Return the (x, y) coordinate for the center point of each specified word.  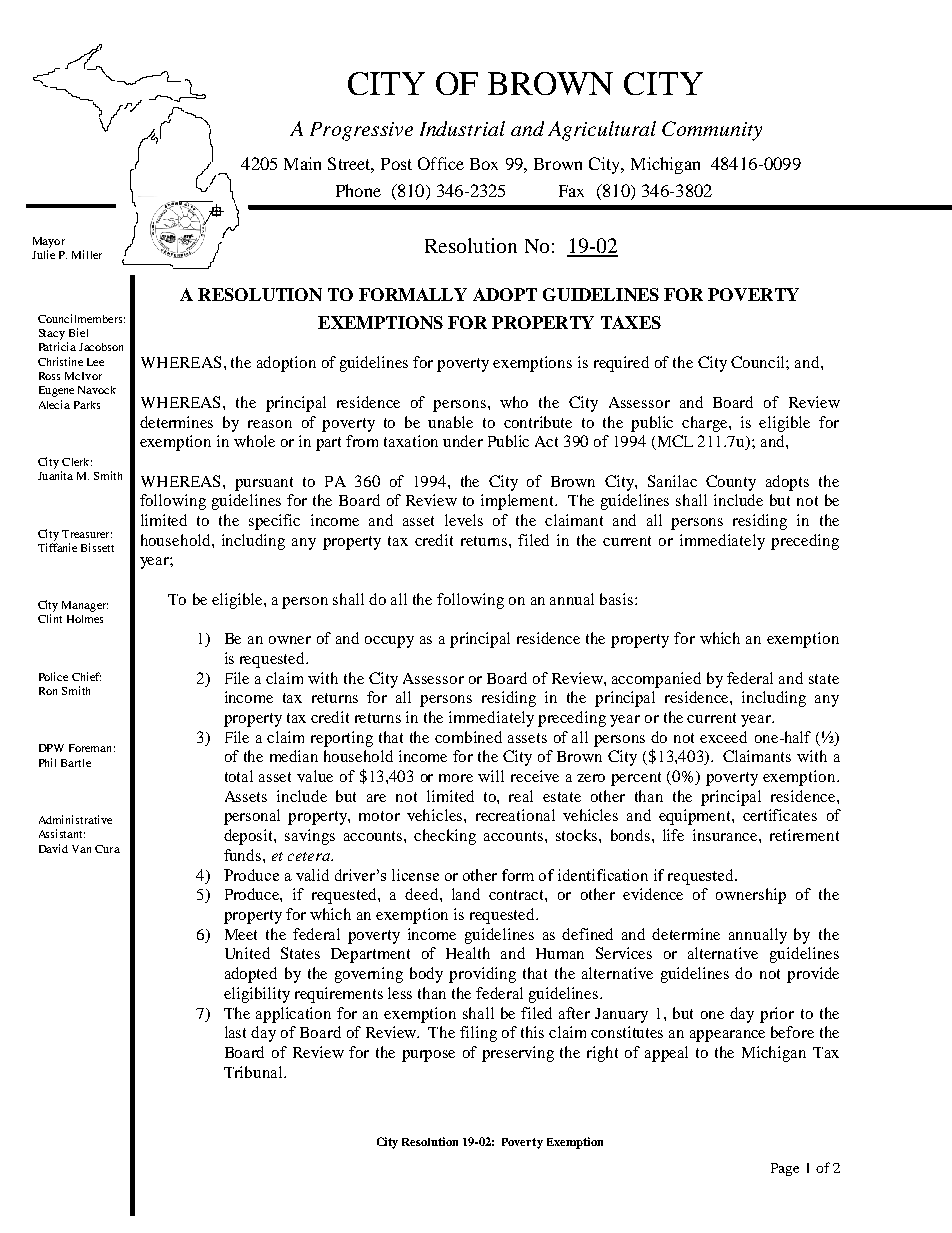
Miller (87, 254)
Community (712, 131)
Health (468, 953)
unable (450, 422)
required (621, 364)
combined (468, 737)
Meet (241, 934)
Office (441, 163)
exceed (723, 737)
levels (464, 520)
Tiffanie (57, 547)
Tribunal (254, 1072)
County (731, 483)
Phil (47, 762)
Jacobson (101, 347)
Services (624, 953)
